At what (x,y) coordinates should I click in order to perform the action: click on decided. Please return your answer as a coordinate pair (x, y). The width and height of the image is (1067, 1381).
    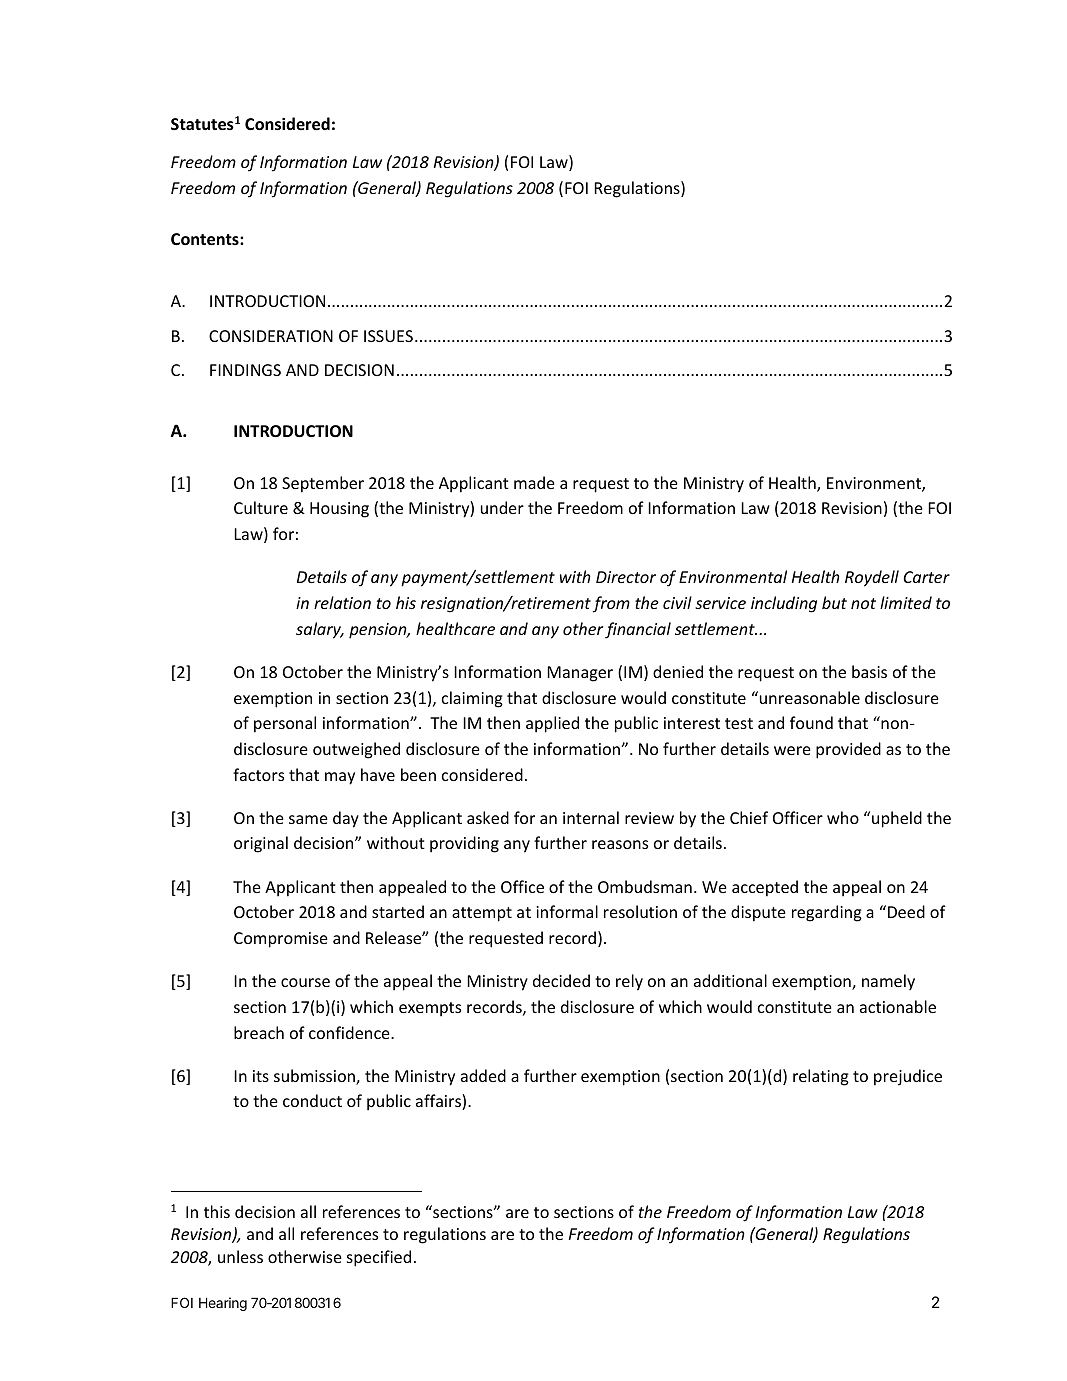
    Looking at the image, I should click on (561, 980).
